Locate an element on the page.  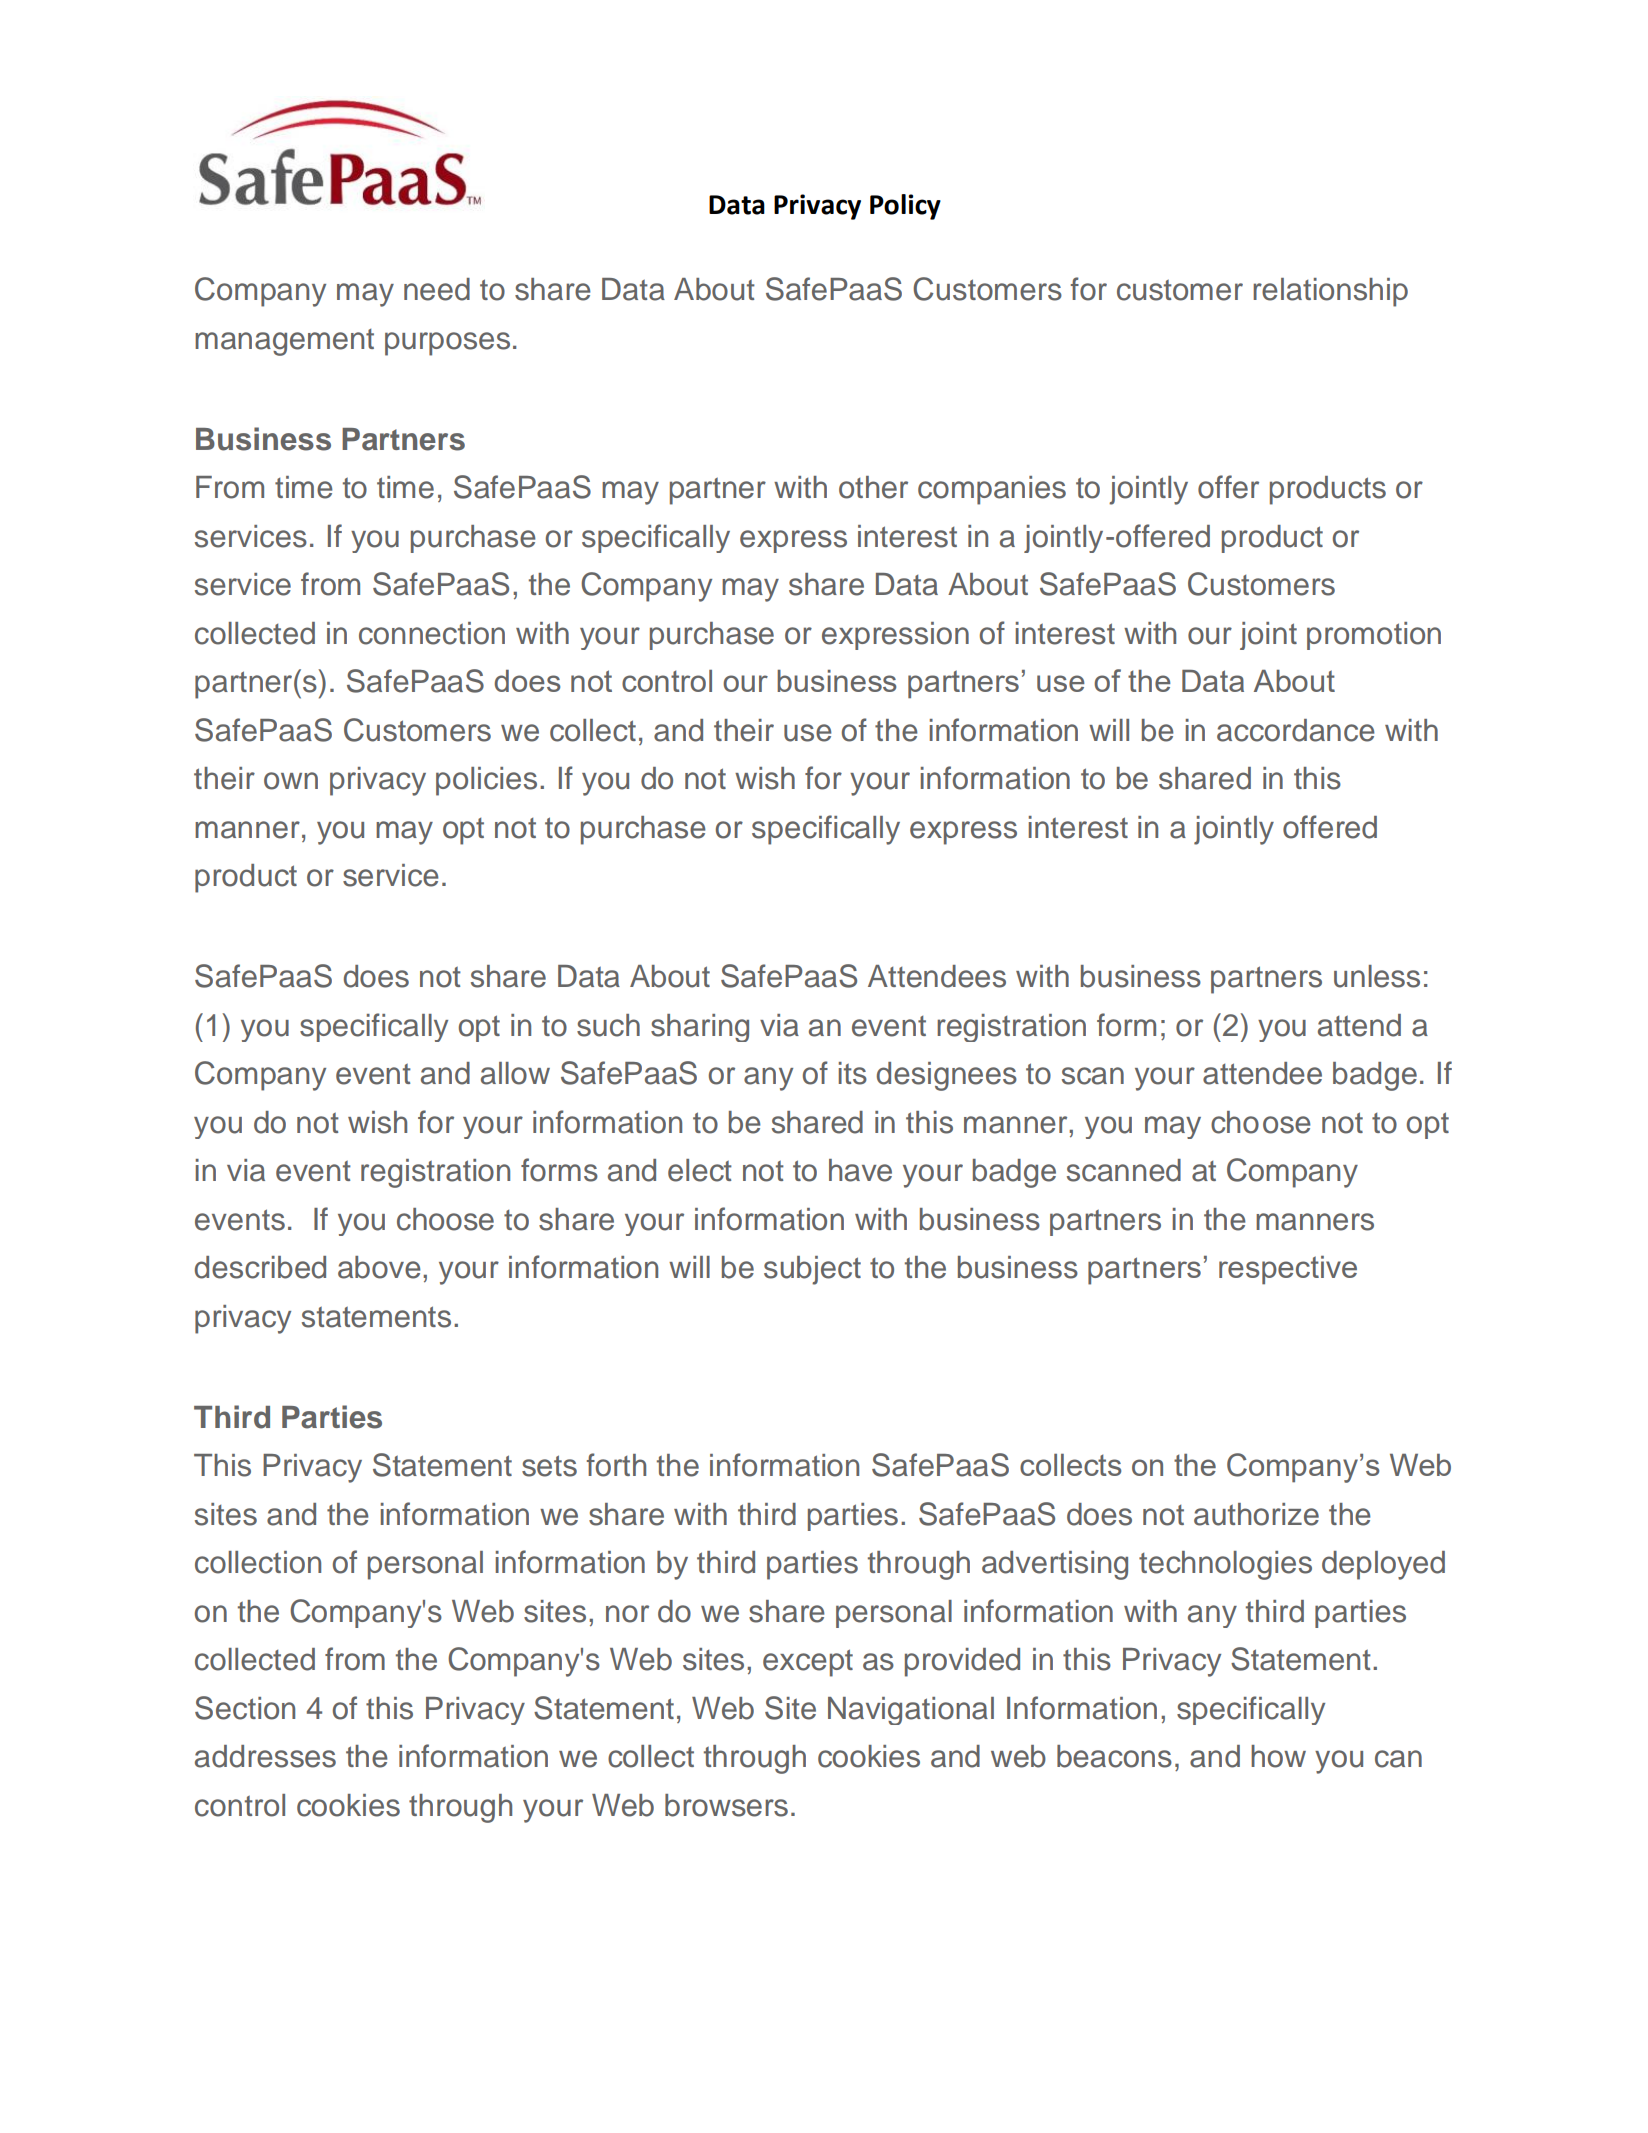
accordance is located at coordinates (1296, 730).
